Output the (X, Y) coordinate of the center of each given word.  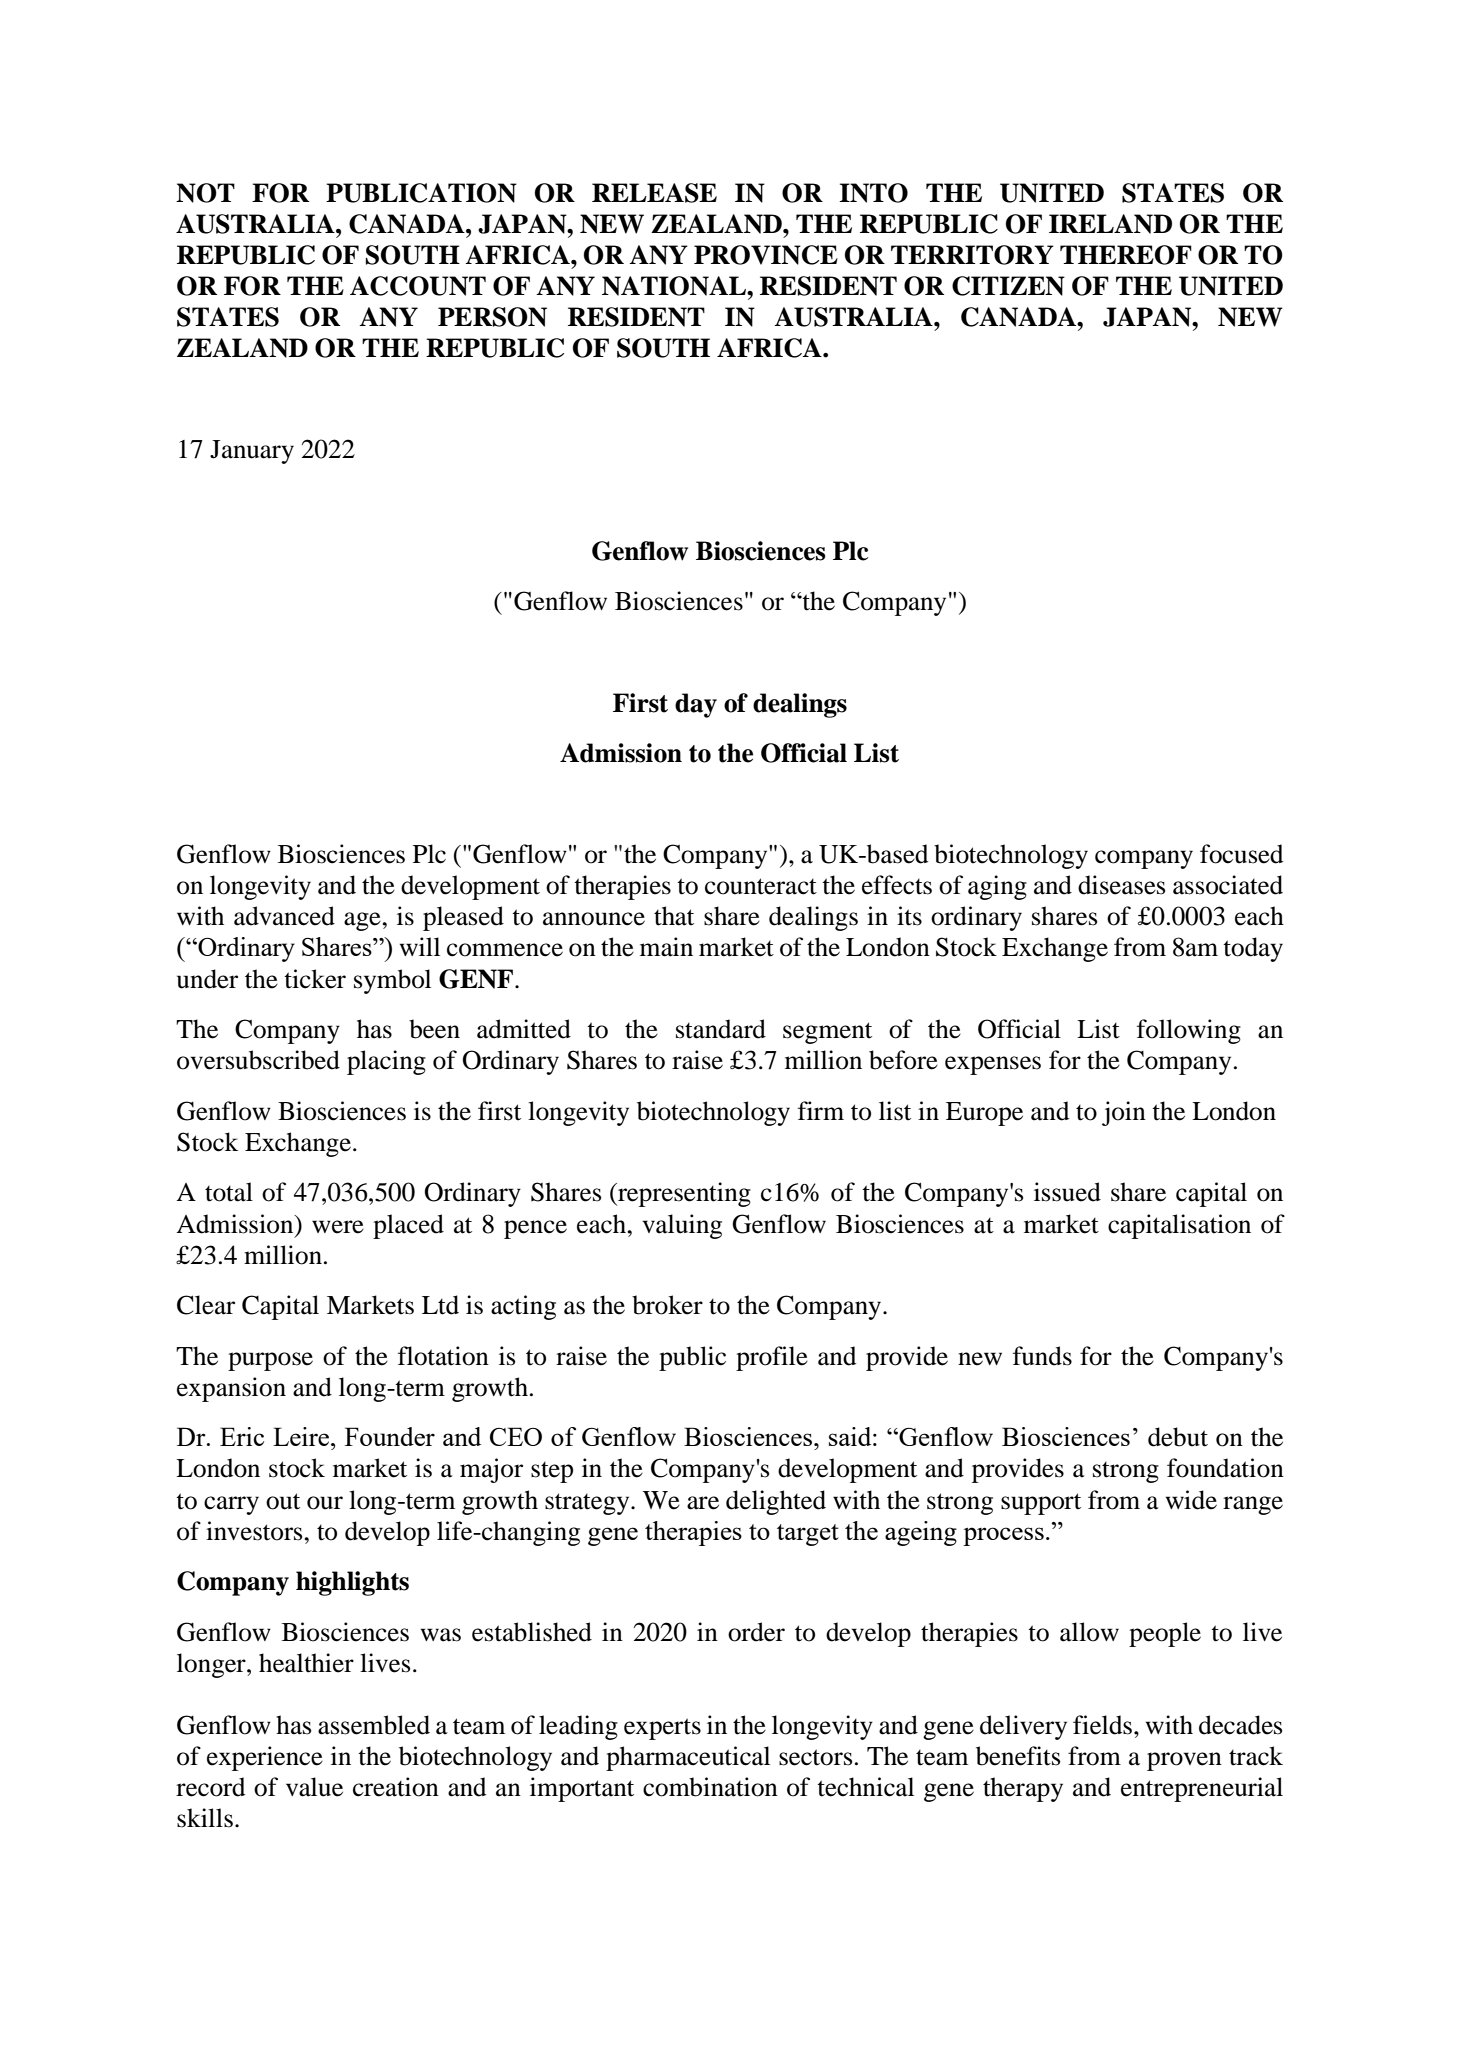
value (314, 1787)
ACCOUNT (418, 286)
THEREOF (1126, 255)
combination (710, 1787)
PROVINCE (766, 255)
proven (1184, 1761)
